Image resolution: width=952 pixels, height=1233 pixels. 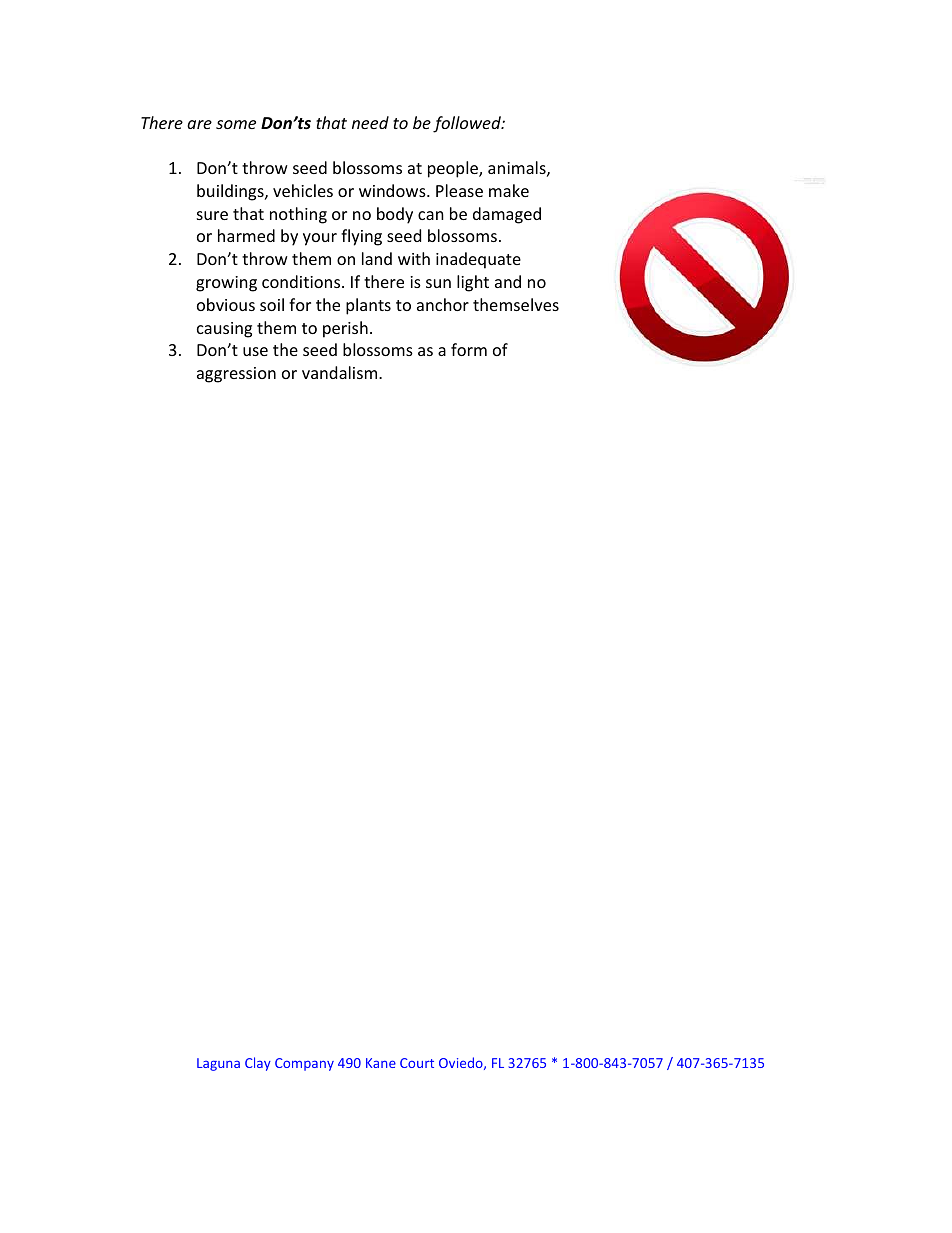 What do you see at coordinates (236, 124) in the page?
I see `some` at bounding box center [236, 124].
